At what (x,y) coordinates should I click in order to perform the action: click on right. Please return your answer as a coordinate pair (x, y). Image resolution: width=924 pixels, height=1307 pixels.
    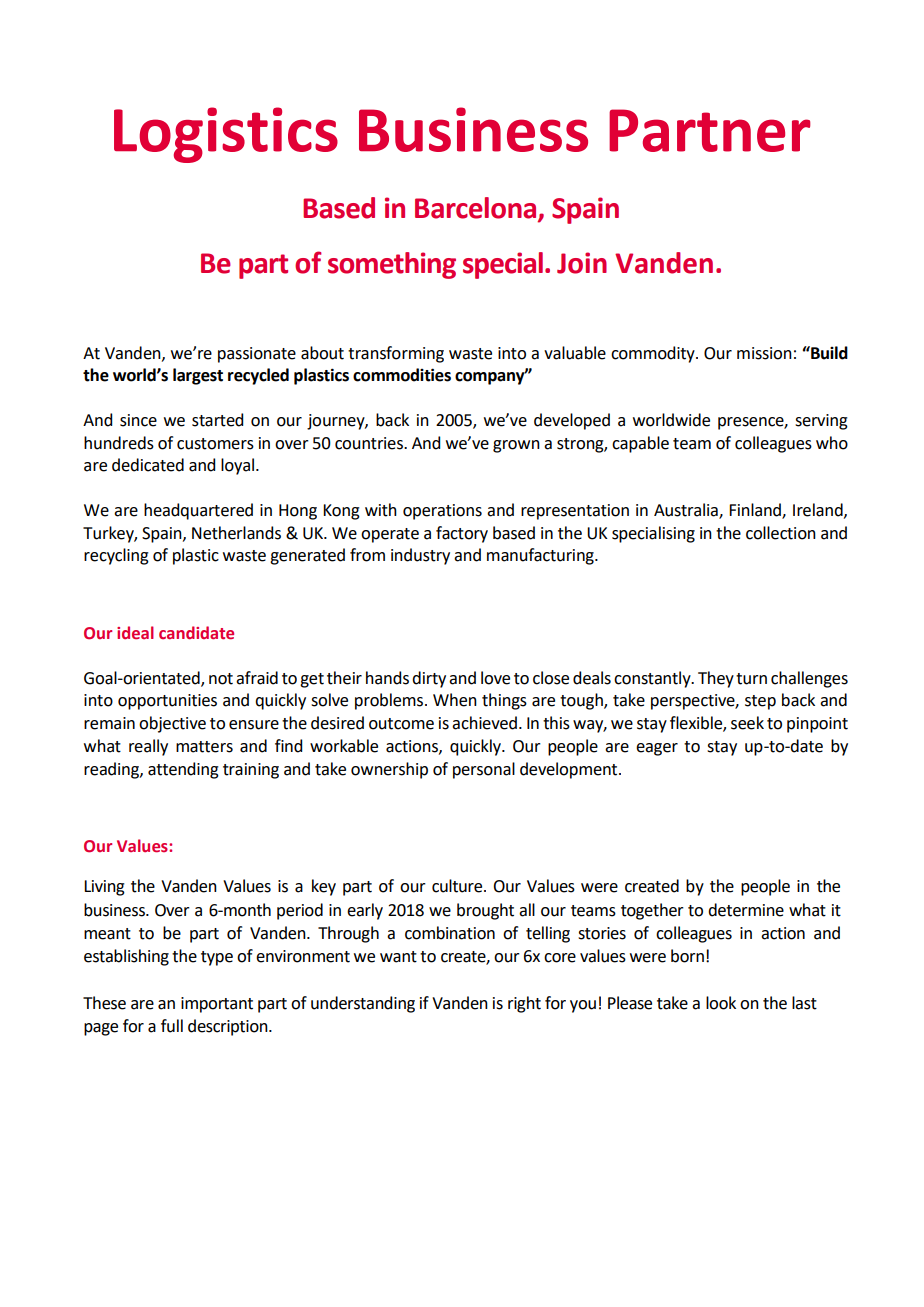
    Looking at the image, I should click on (524, 1004).
